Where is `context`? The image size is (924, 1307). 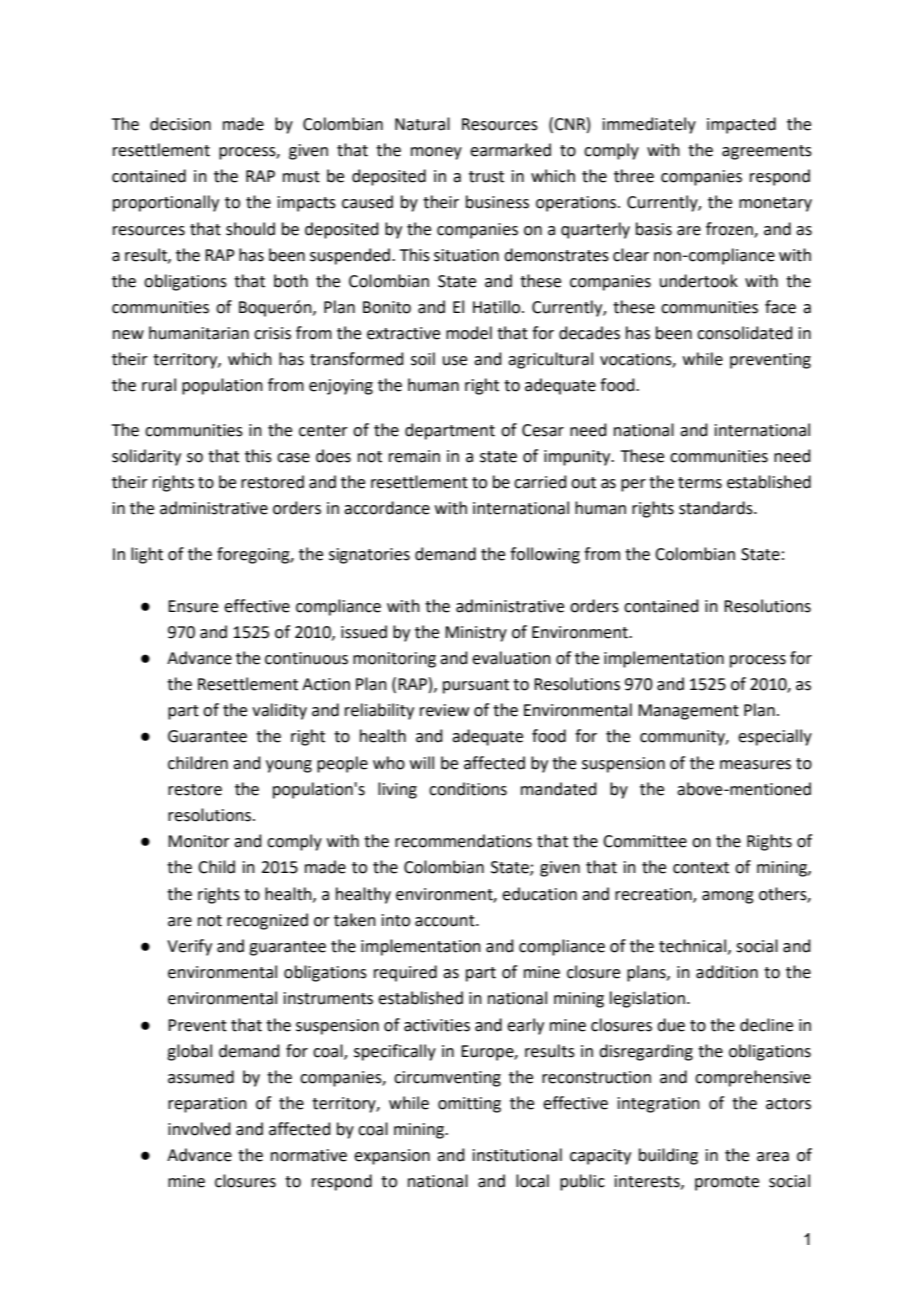
context is located at coordinates (701, 868).
